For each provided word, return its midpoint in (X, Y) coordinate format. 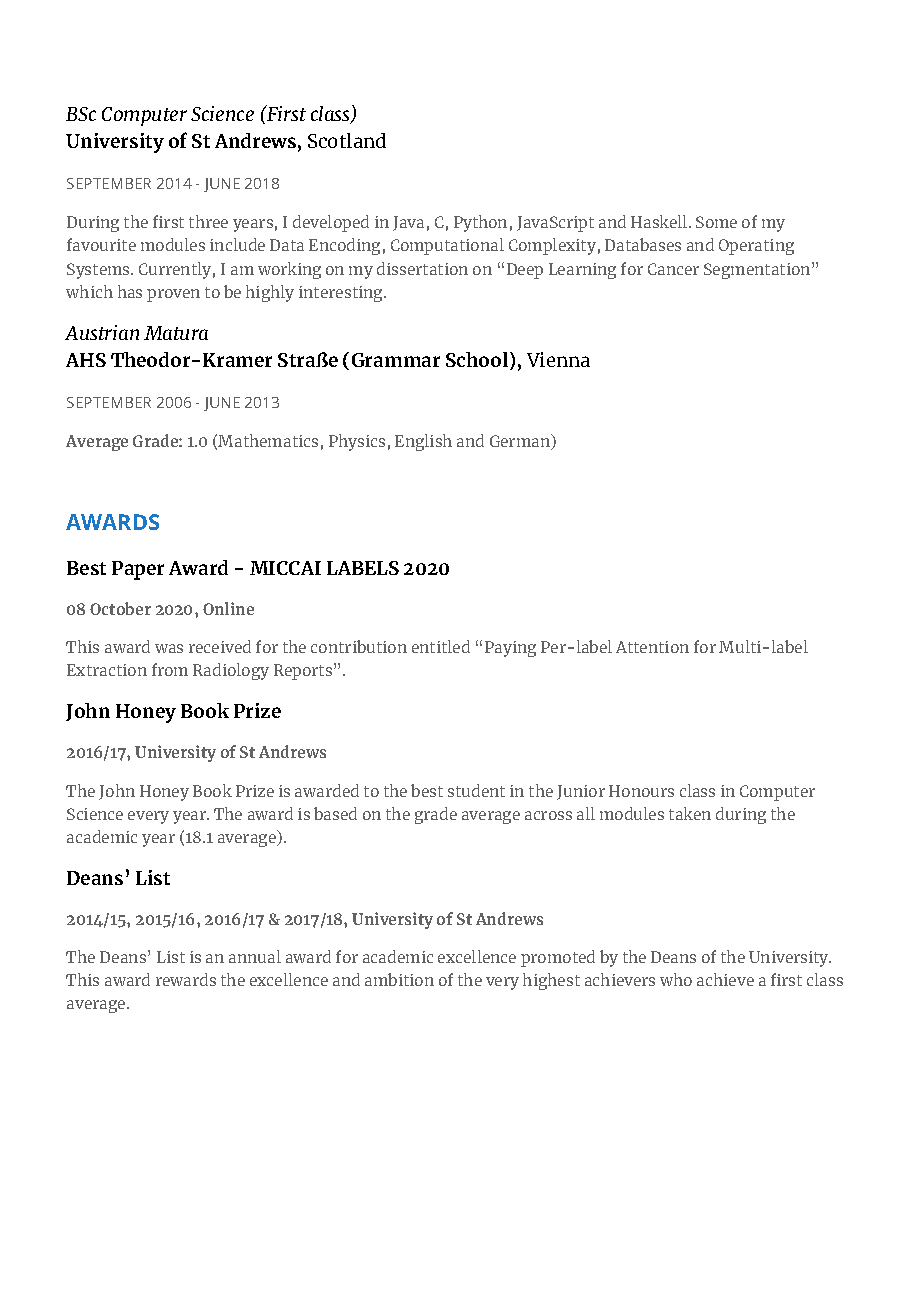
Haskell (660, 221)
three (208, 221)
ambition (399, 979)
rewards (186, 979)
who (676, 979)
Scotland (347, 140)
